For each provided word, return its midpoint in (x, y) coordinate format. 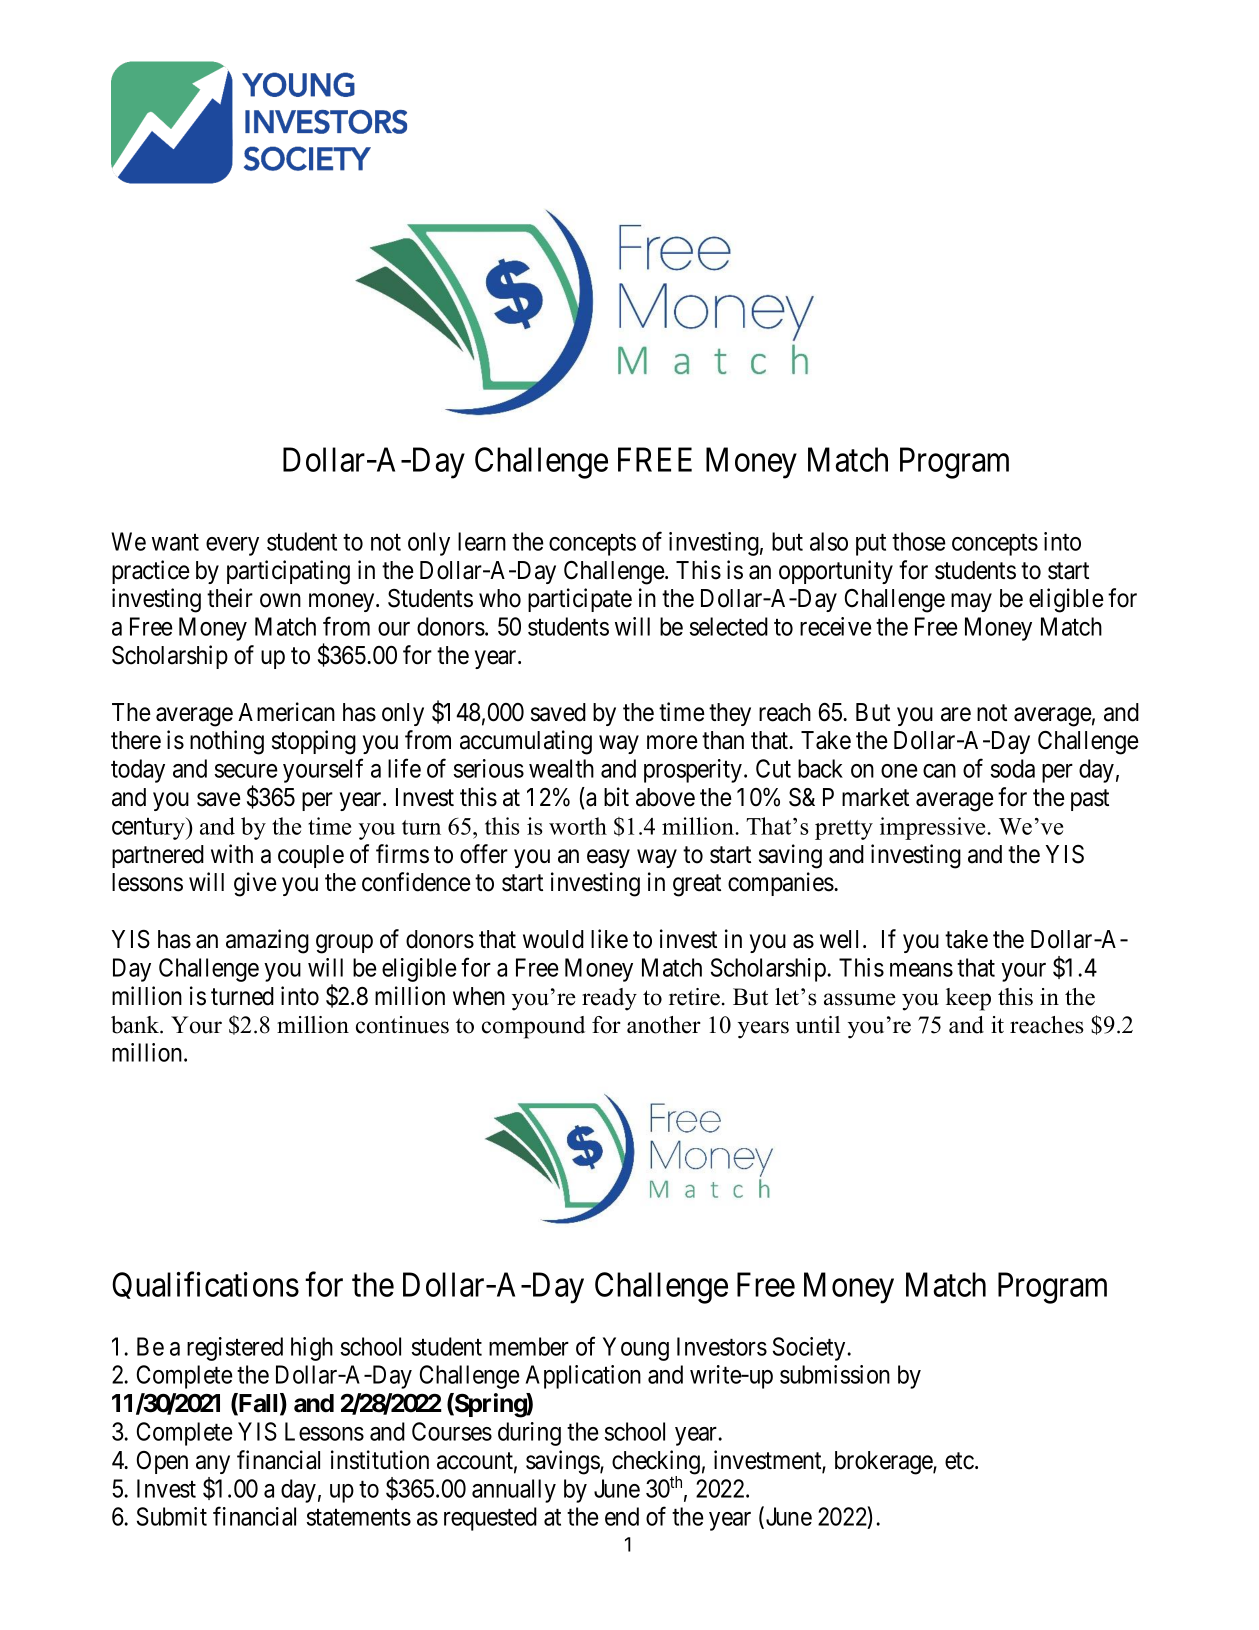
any (213, 1464)
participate (580, 600)
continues (402, 1025)
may (971, 603)
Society (809, 1349)
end (622, 1516)
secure (246, 771)
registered (235, 1349)
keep (968, 999)
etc (959, 1461)
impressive (934, 828)
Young (636, 1349)
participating (288, 572)
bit (616, 797)
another (664, 1025)
